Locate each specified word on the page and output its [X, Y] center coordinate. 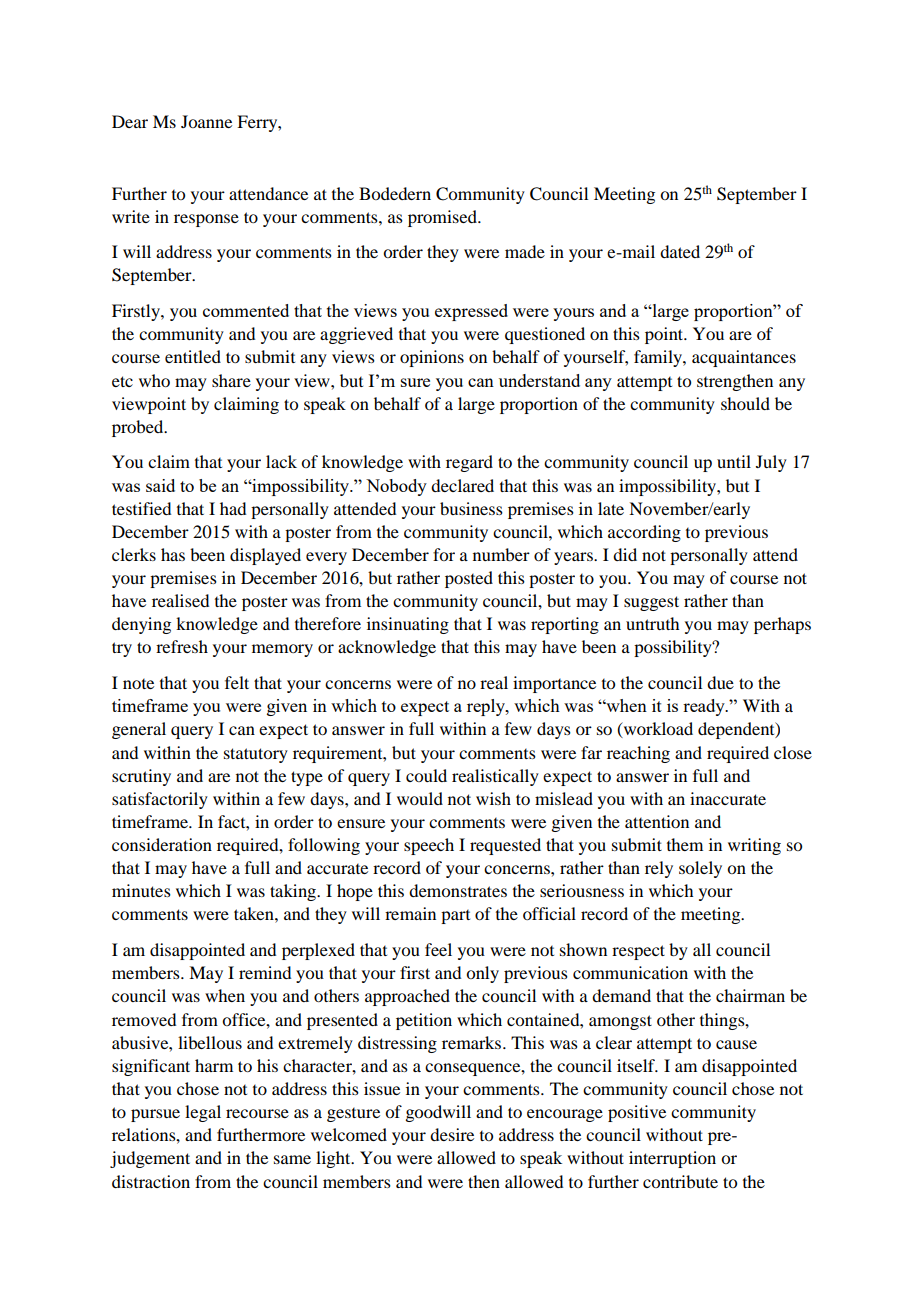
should [745, 403]
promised [444, 218]
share [231, 380]
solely [700, 869]
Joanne [206, 121]
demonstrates [458, 890]
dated [680, 251]
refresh [182, 646]
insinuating [408, 625]
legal [203, 1113]
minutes [141, 890]
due [720, 682]
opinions [432, 358]
